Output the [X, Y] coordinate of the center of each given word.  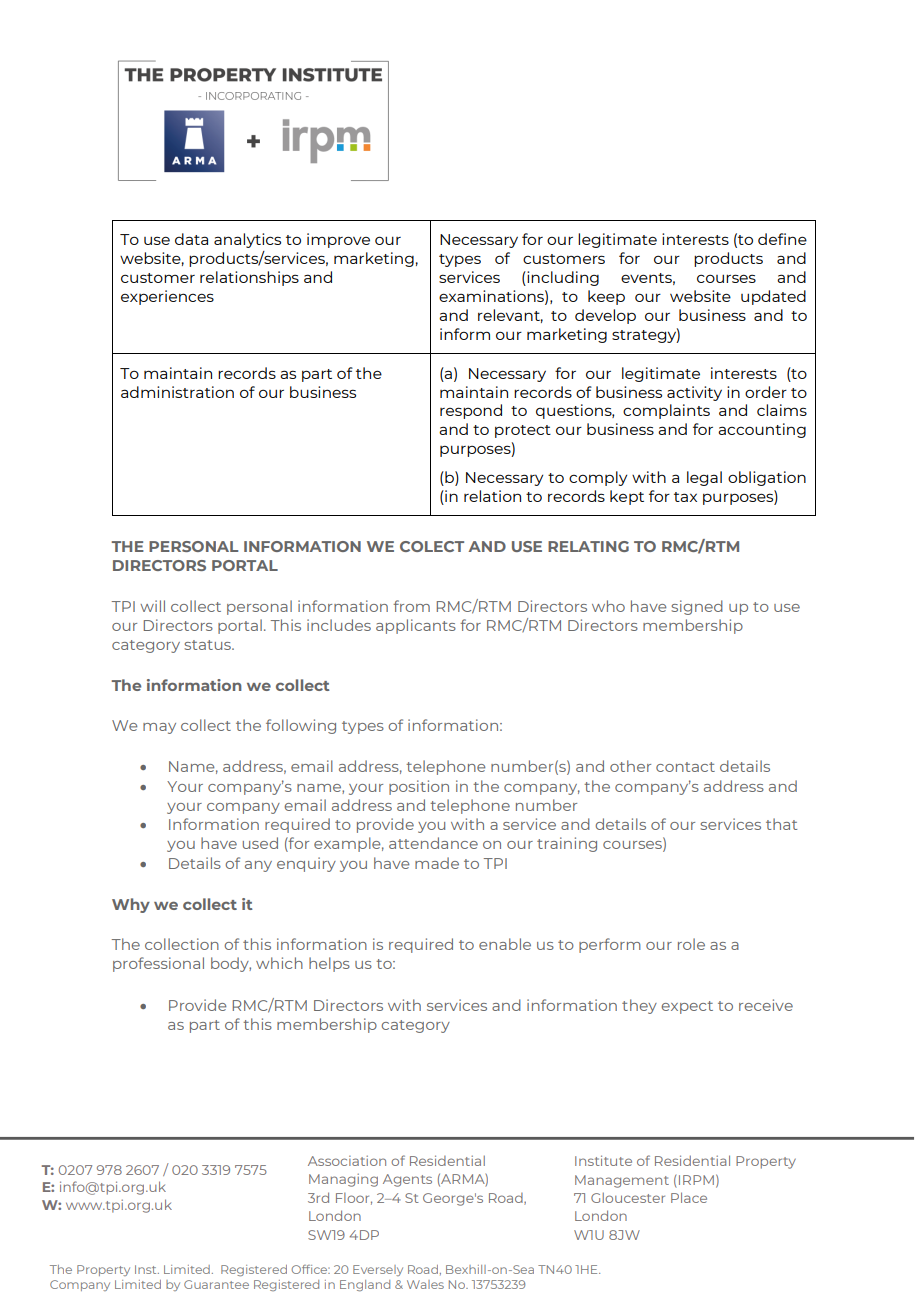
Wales [425, 1284]
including [562, 278]
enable [505, 944]
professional [158, 964]
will [152, 606]
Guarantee [216, 1284]
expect [687, 1007]
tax [685, 497]
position [419, 787]
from [411, 606]
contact [685, 767]
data [191, 239]
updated [773, 297]
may [159, 728]
